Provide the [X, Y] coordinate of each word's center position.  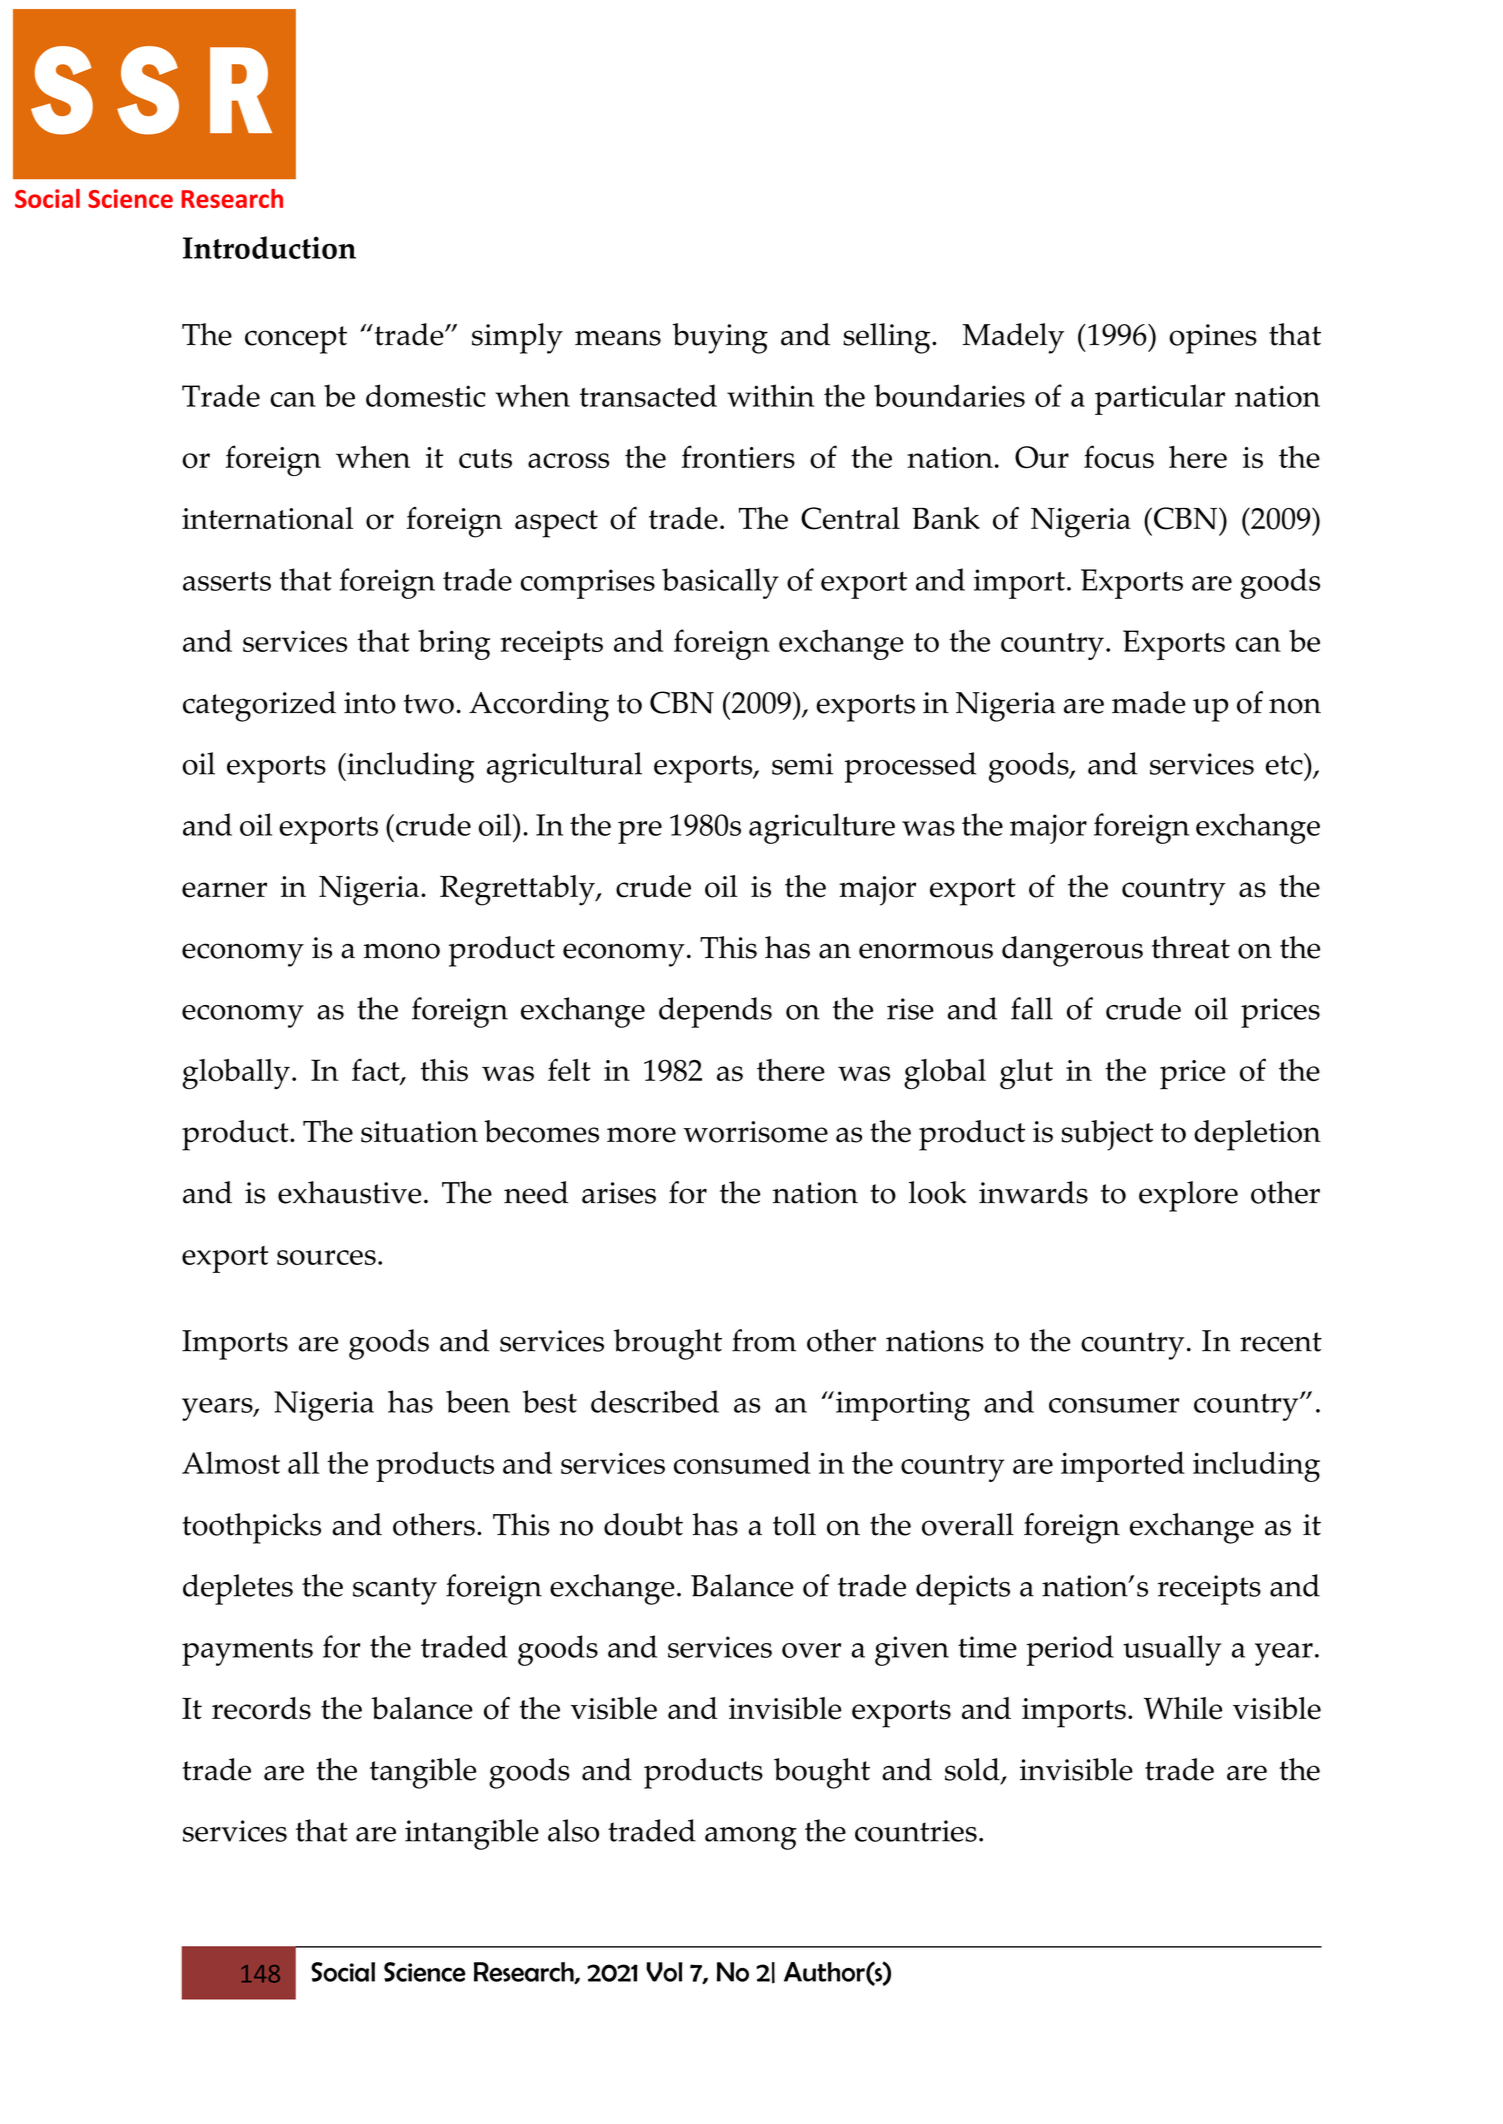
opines [1213, 339]
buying [720, 338]
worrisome [755, 1132]
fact [377, 1071]
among [751, 1838]
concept [296, 340]
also [573, 1830]
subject [1107, 1135]
